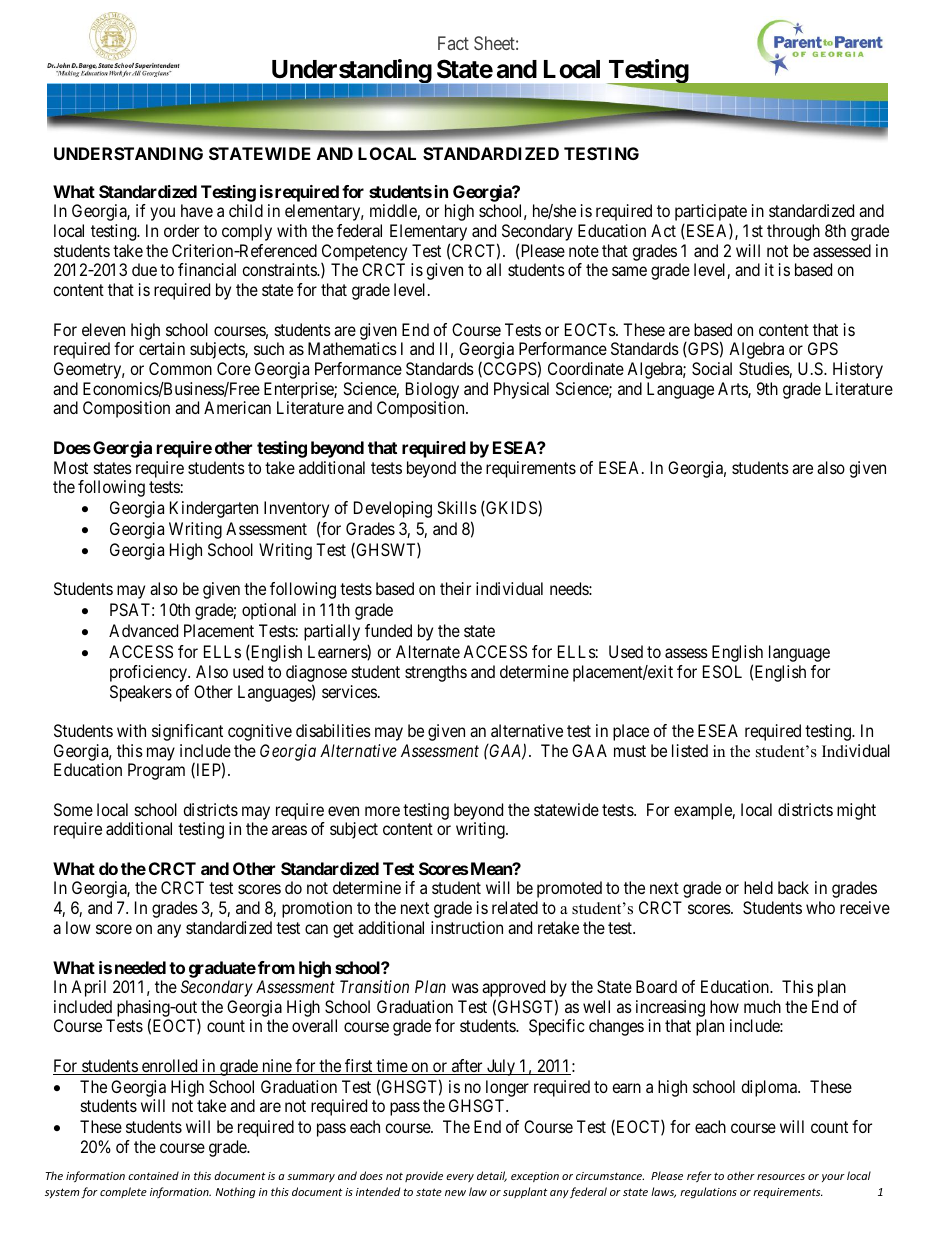  I want to click on Advanced, so click(143, 630).
